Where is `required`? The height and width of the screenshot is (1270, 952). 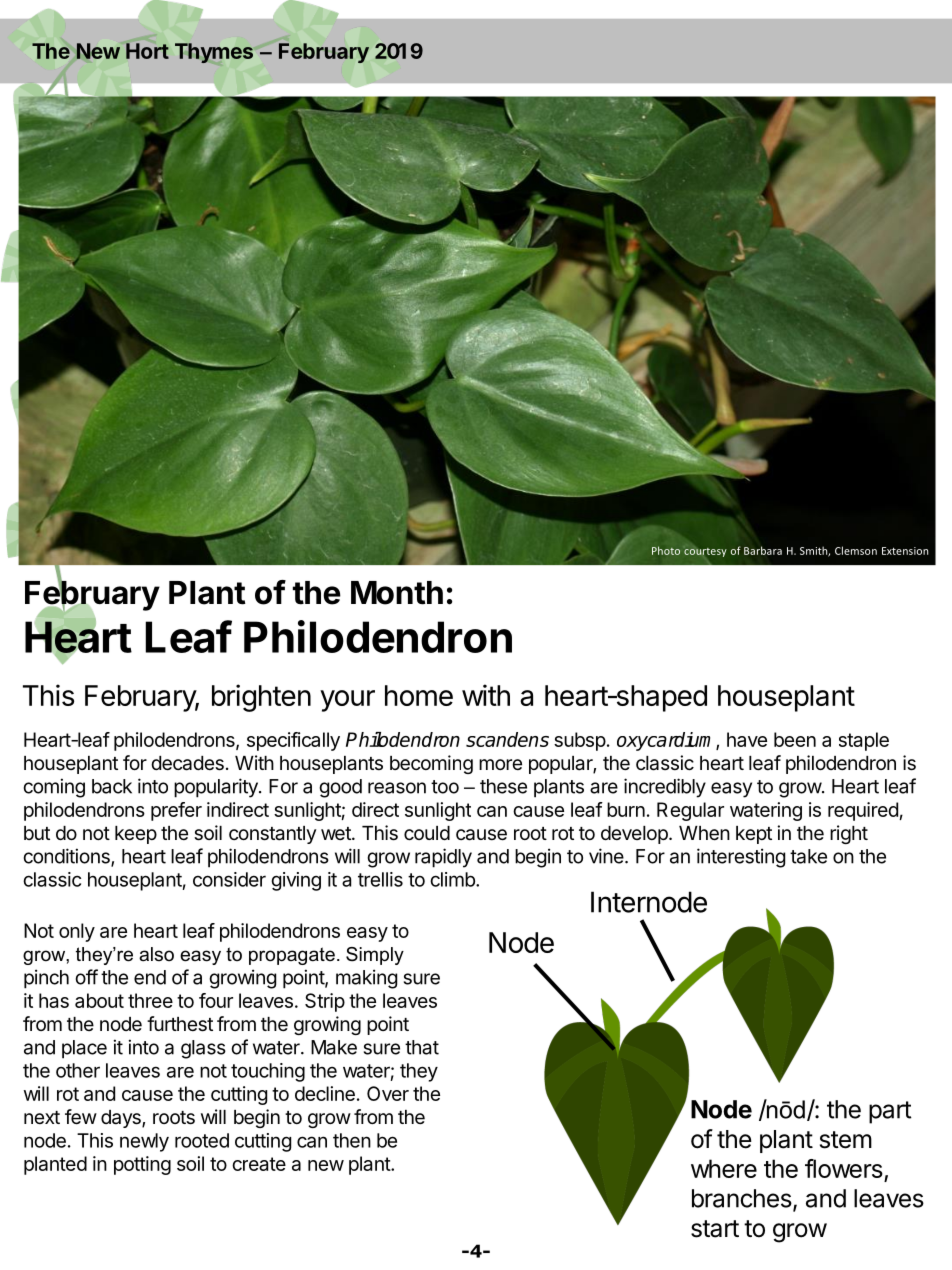
required is located at coordinates (863, 811).
